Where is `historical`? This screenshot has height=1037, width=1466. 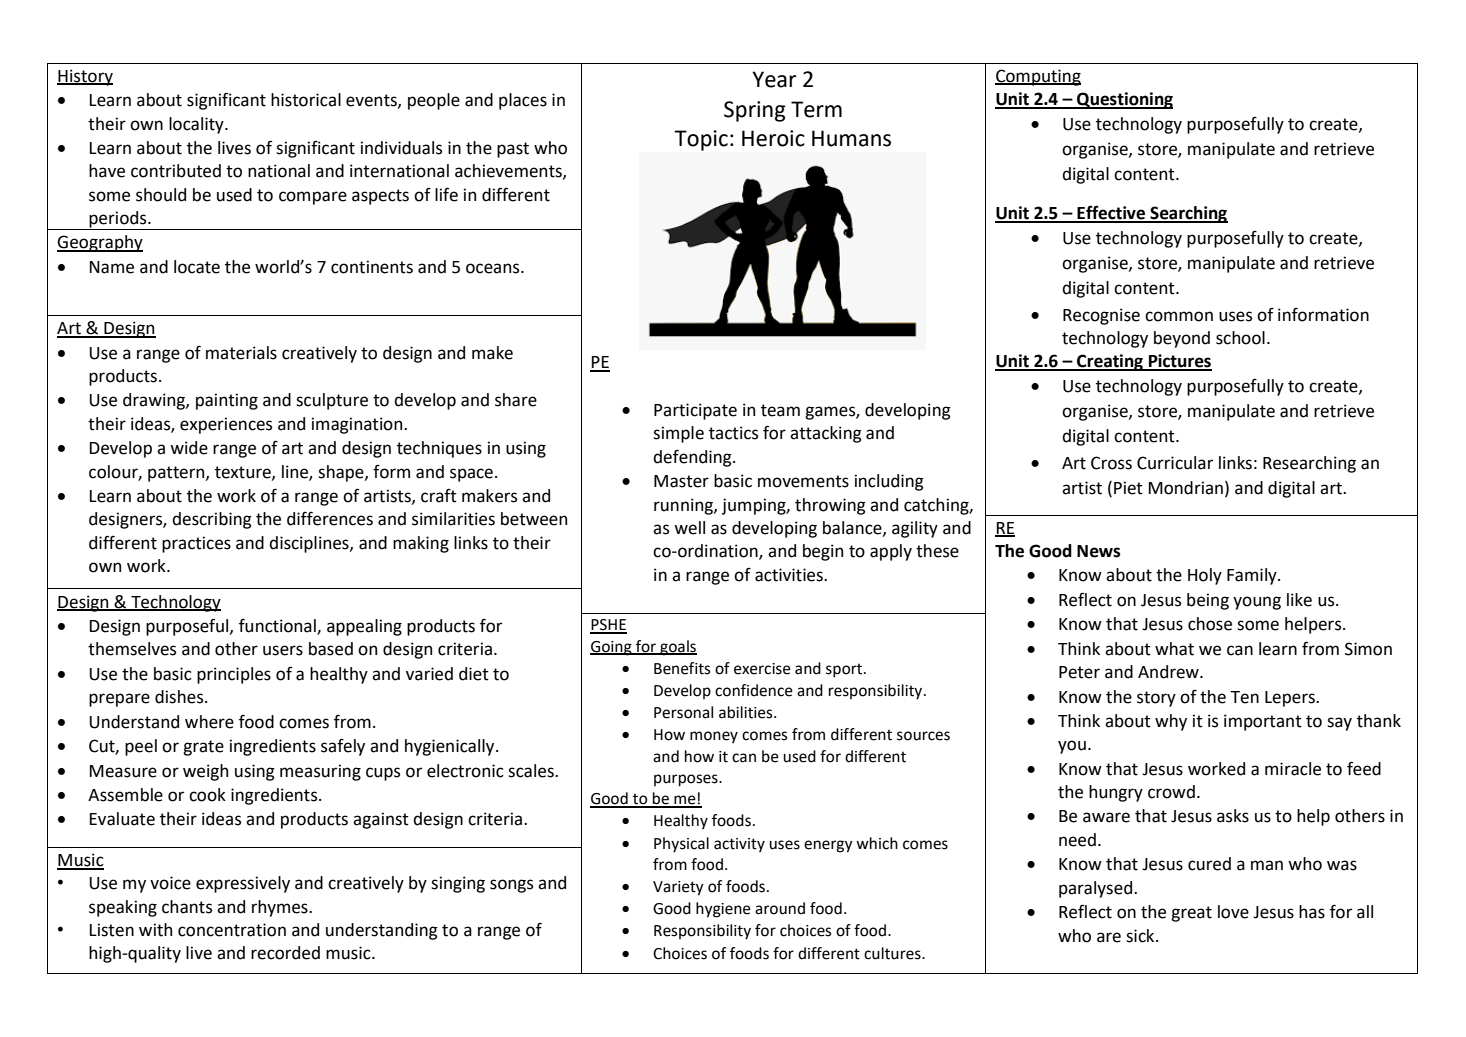
historical is located at coordinates (306, 100).
